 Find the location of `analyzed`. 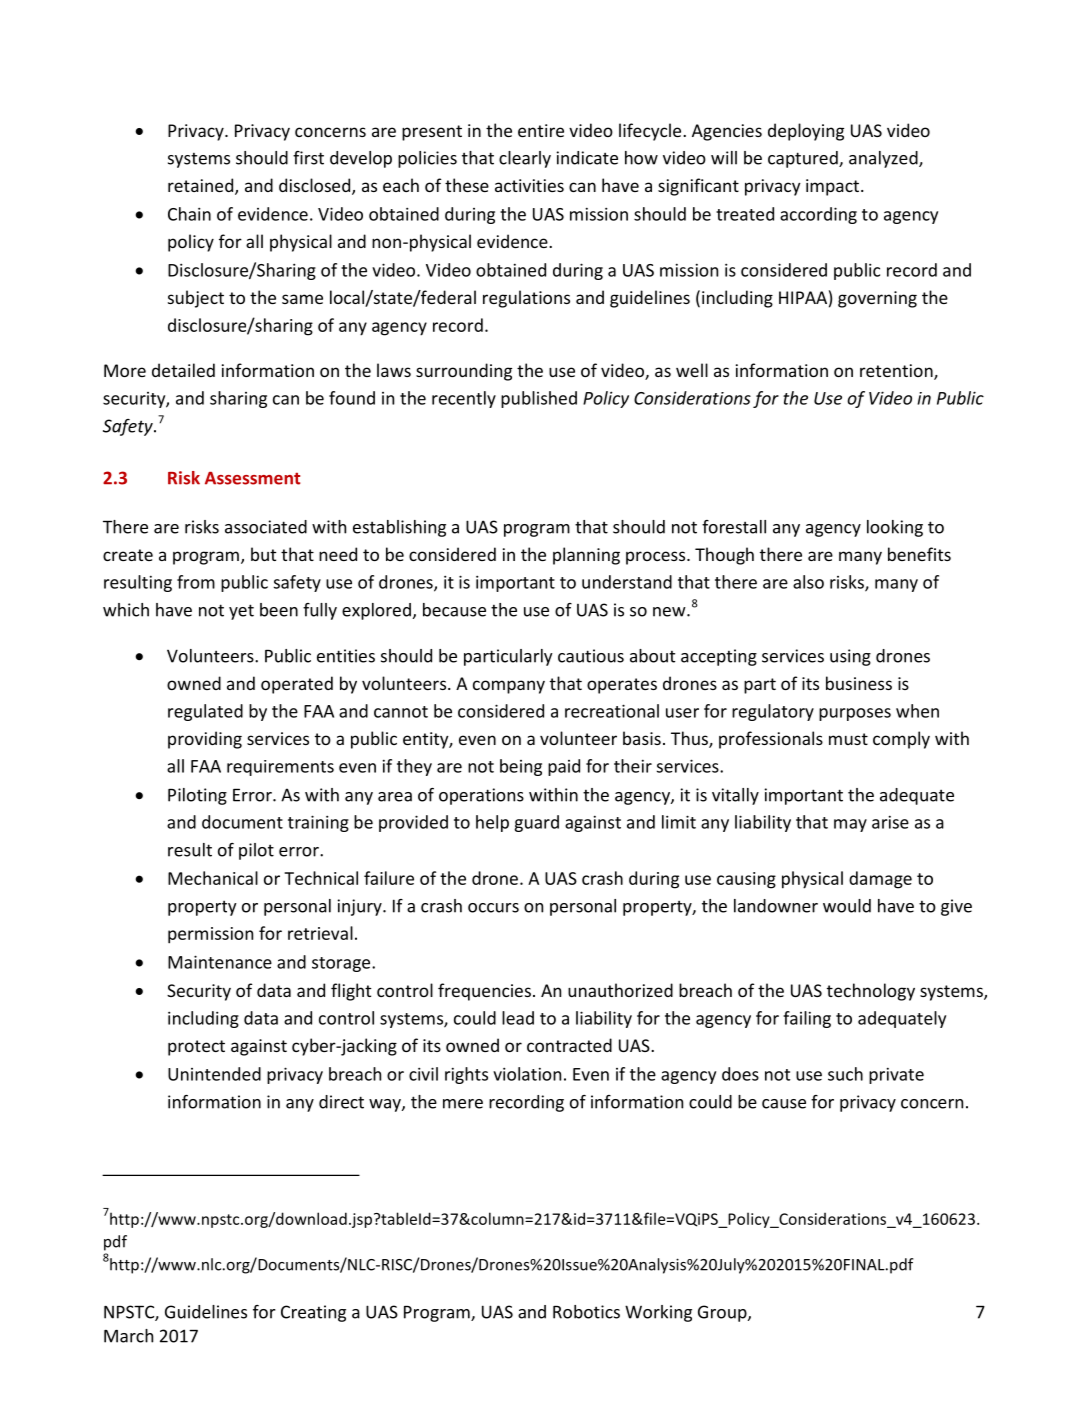

analyzed is located at coordinates (884, 159).
